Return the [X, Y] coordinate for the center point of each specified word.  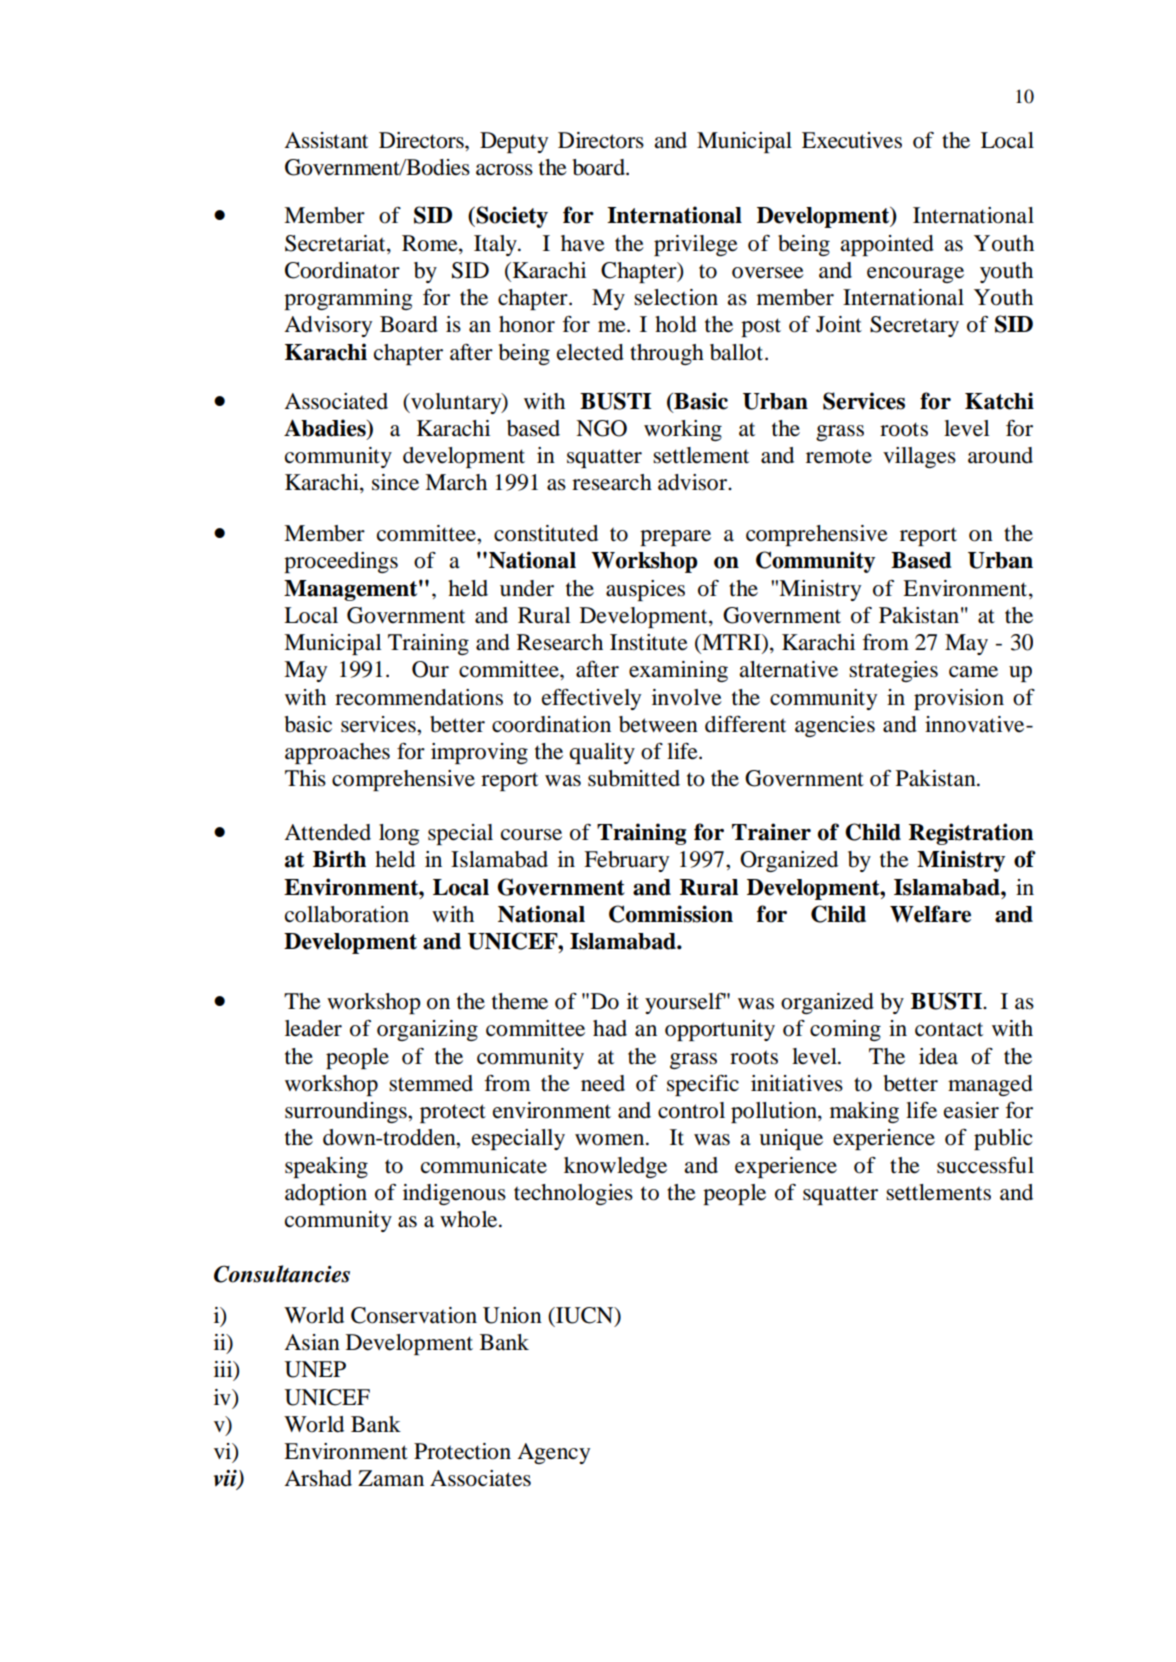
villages [919, 457]
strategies [893, 671]
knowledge [615, 1167]
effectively [591, 699]
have [583, 243]
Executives [852, 140]
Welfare [930, 914]
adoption [326, 1194]
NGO [601, 428]
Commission [671, 914]
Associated [336, 401]
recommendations [419, 697]
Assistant [326, 140]
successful [985, 1165]
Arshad [318, 1478]
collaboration [347, 914]
